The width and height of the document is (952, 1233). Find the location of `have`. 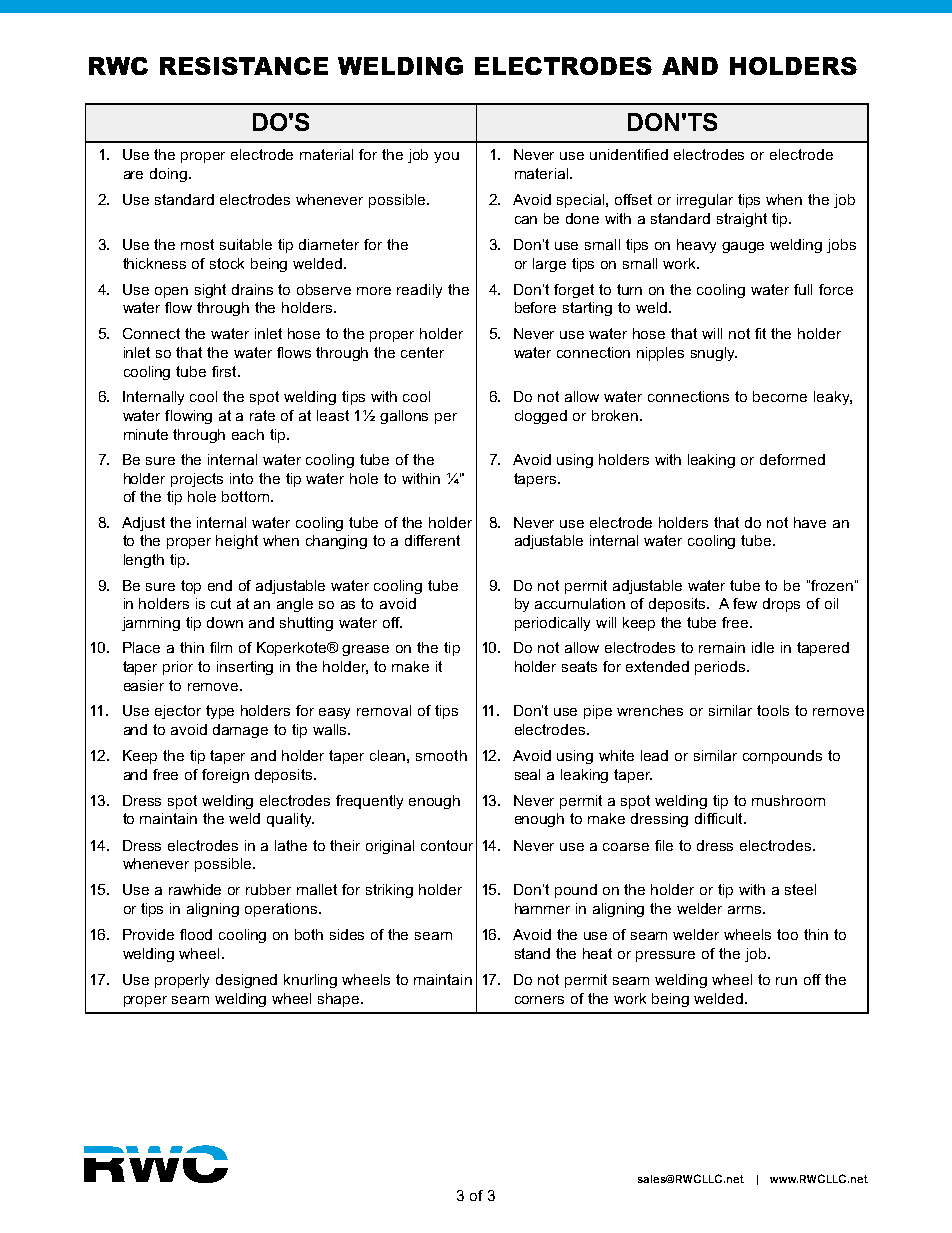

have is located at coordinates (810, 522).
